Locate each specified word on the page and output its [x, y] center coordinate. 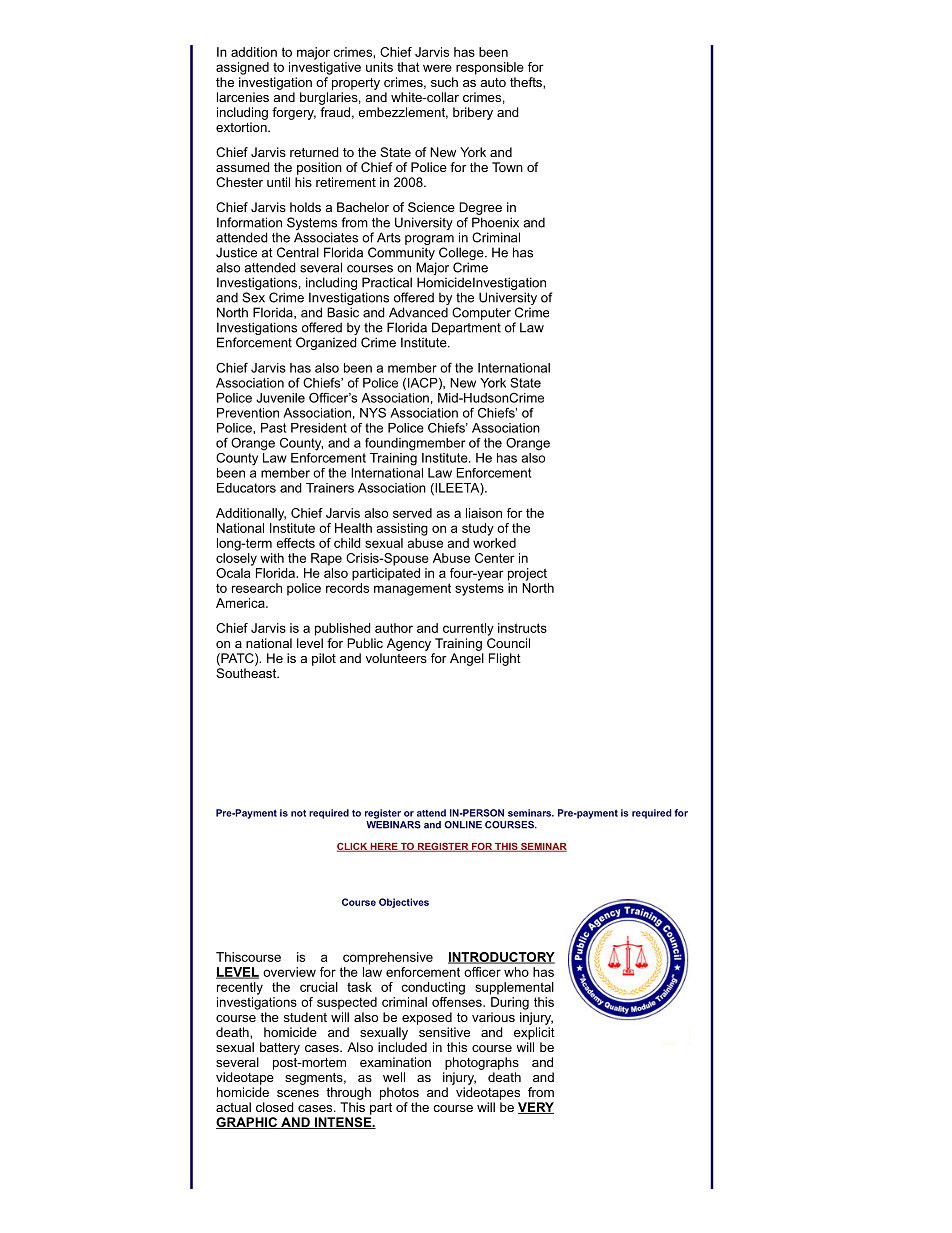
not [298, 813]
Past [273, 428]
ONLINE [463, 825]
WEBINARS [393, 823]
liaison [484, 513]
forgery [294, 113]
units [379, 67]
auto [493, 82]
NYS [373, 413]
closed [275, 1107]
